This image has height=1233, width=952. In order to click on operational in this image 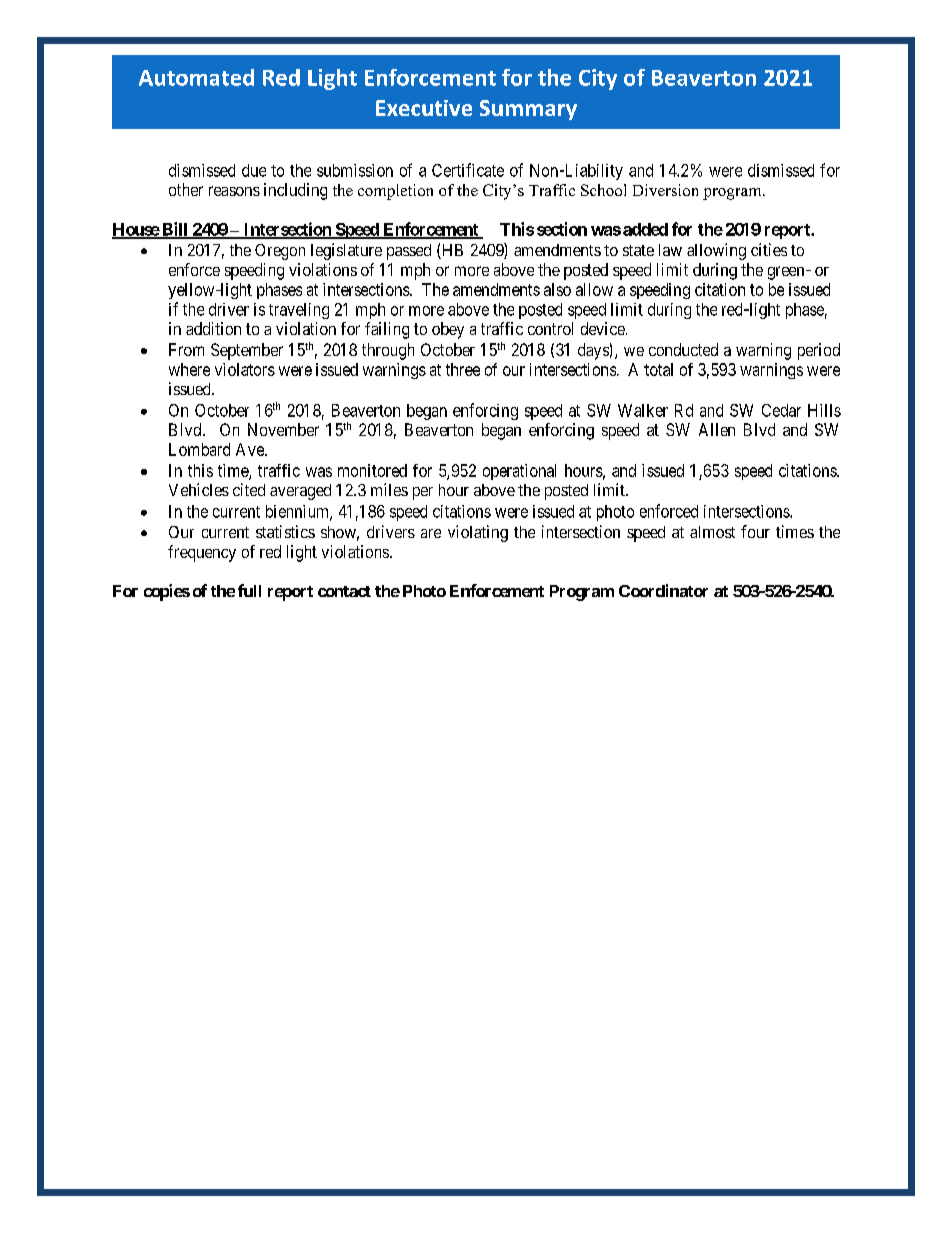, I will do `click(519, 472)`.
